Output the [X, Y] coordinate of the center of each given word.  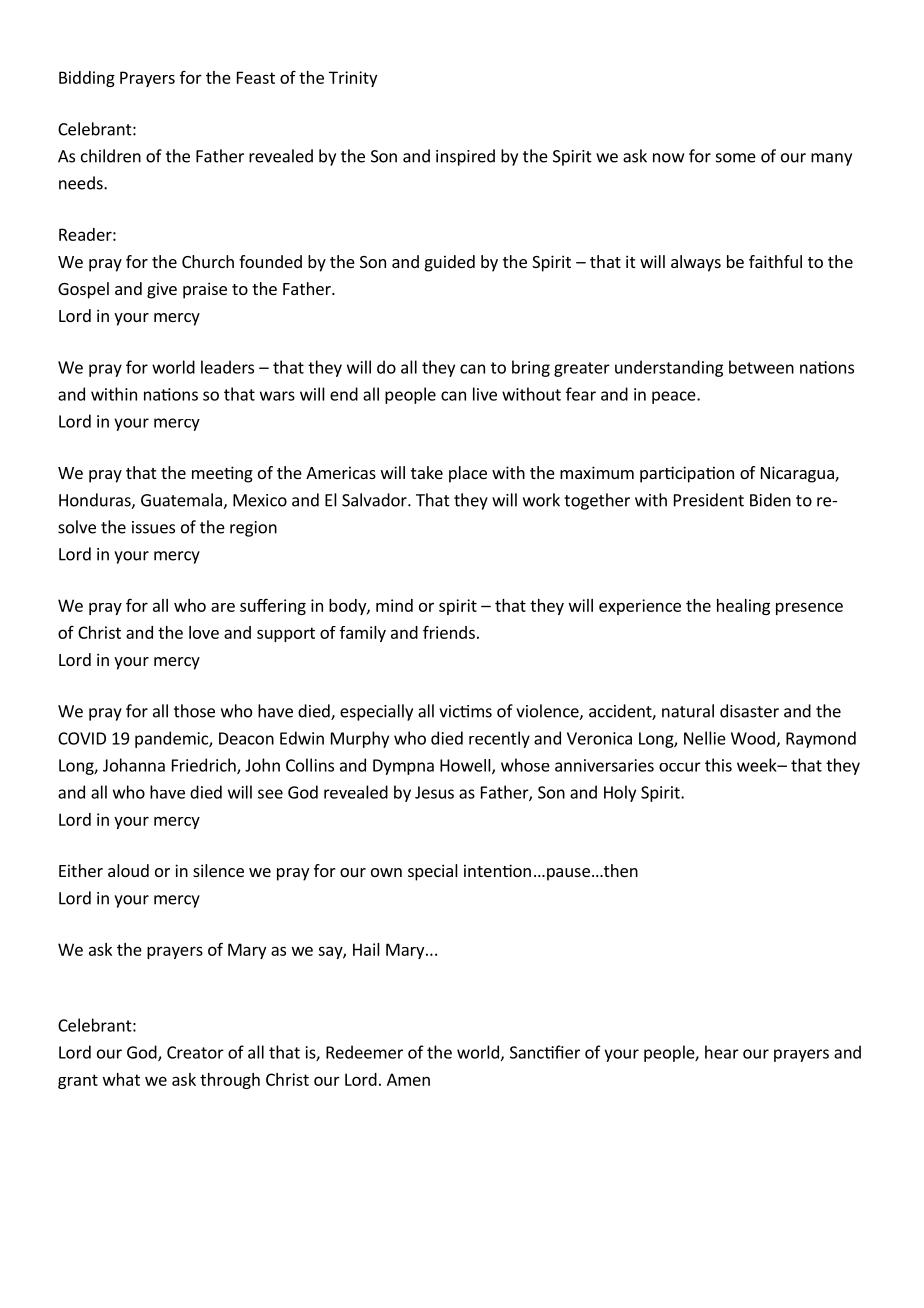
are [223, 607]
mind [394, 605]
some [736, 158]
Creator [195, 1052]
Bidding [87, 79]
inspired [465, 157]
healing [743, 607]
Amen [408, 1079]
